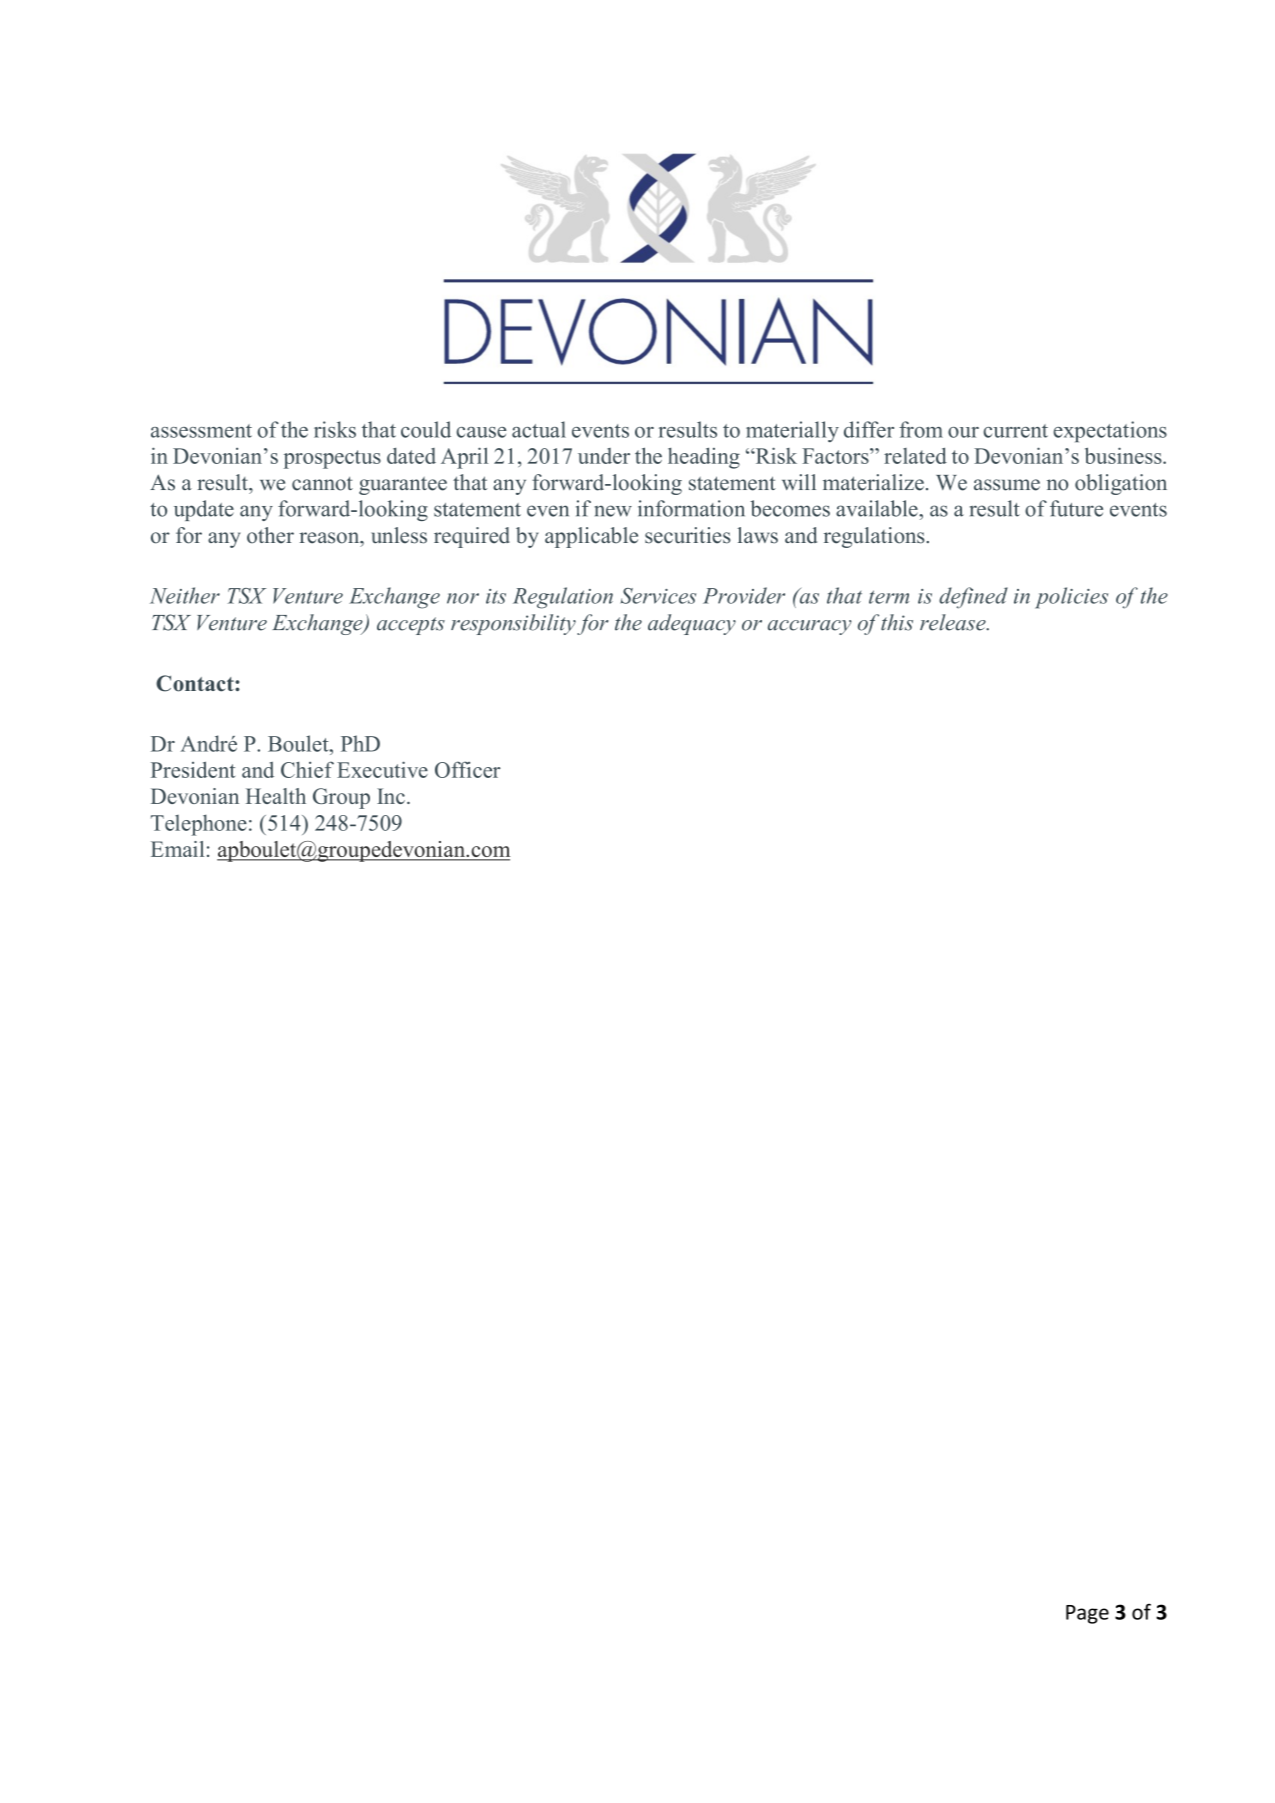 The image size is (1275, 1803). Describe the element at coordinates (1007, 485) in the screenshot. I see `assume` at that location.
